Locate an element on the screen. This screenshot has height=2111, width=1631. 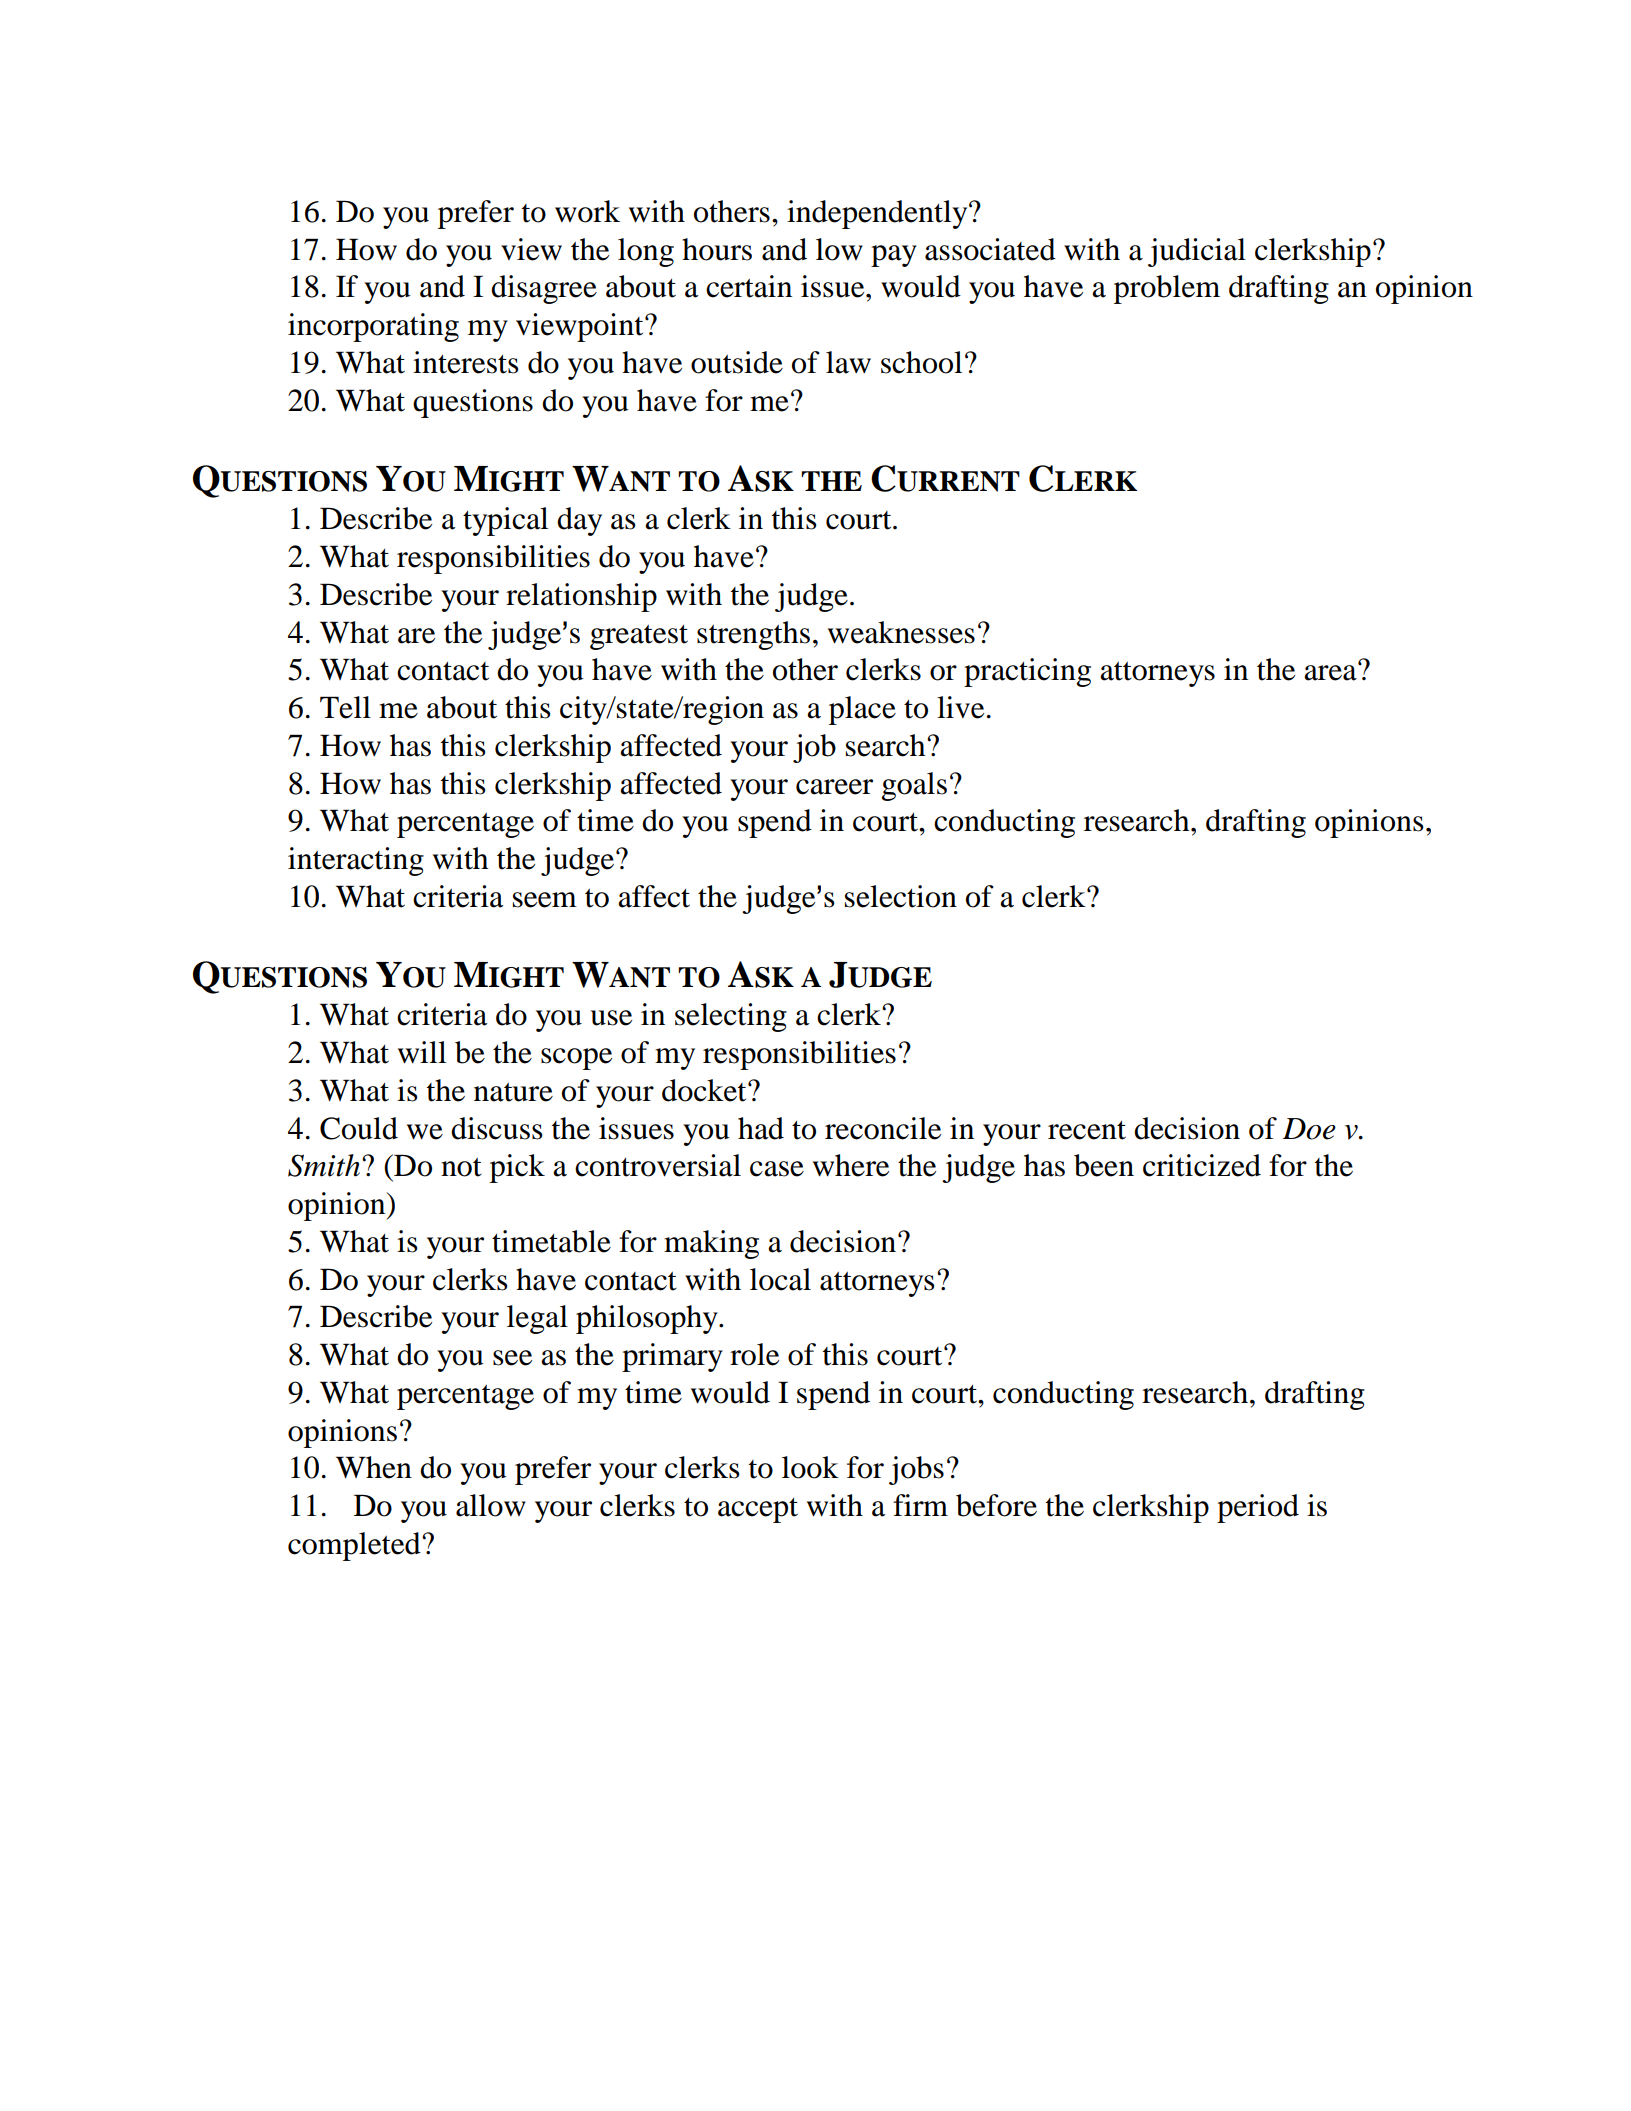
will is located at coordinates (422, 1052).
